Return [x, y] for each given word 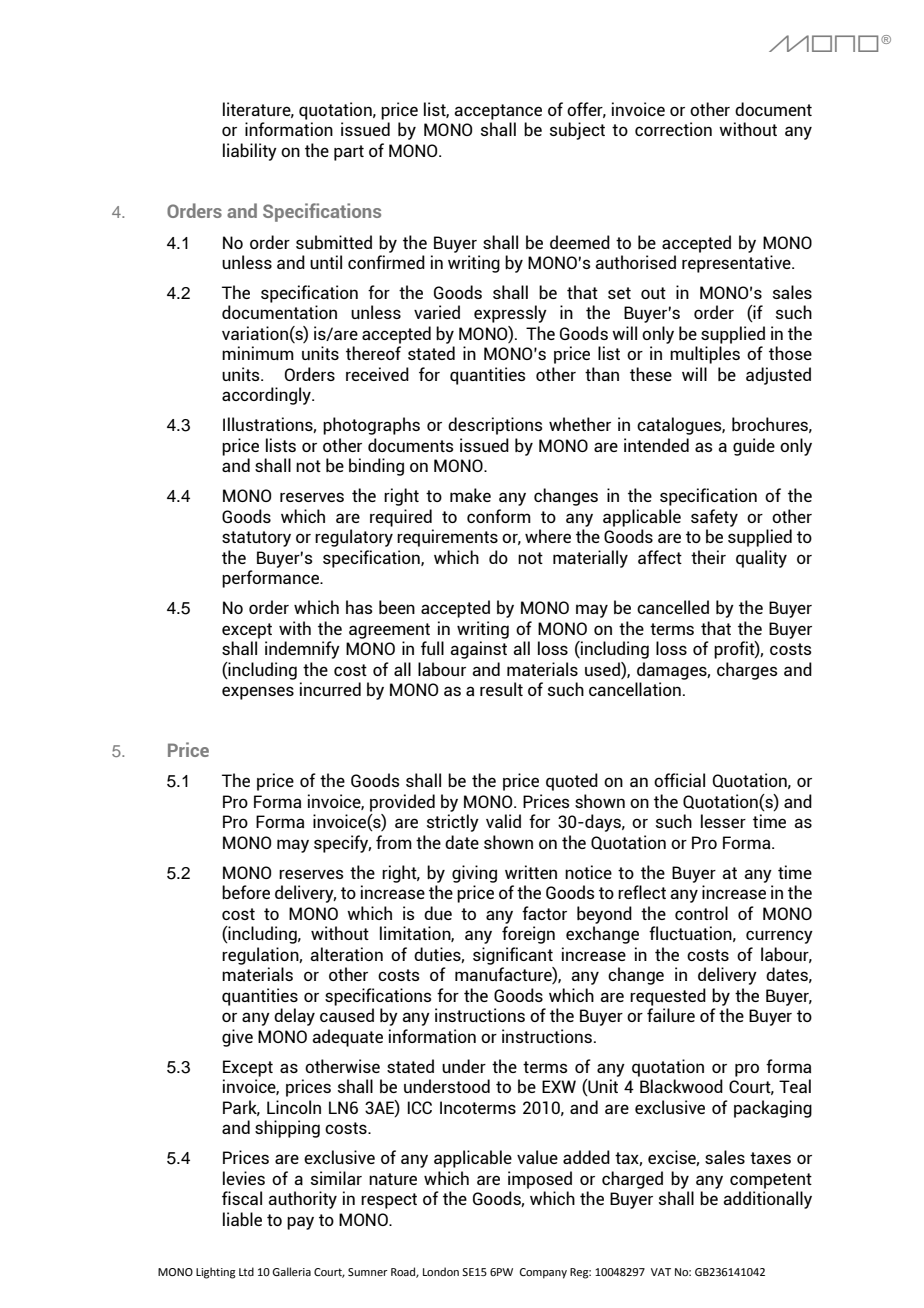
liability [250, 152]
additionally [767, 1200]
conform [499, 516]
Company [543, 1273]
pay [300, 1223]
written [531, 872]
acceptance [498, 112]
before [246, 892]
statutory [256, 539]
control [701, 913]
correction [673, 129]
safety [714, 518]
